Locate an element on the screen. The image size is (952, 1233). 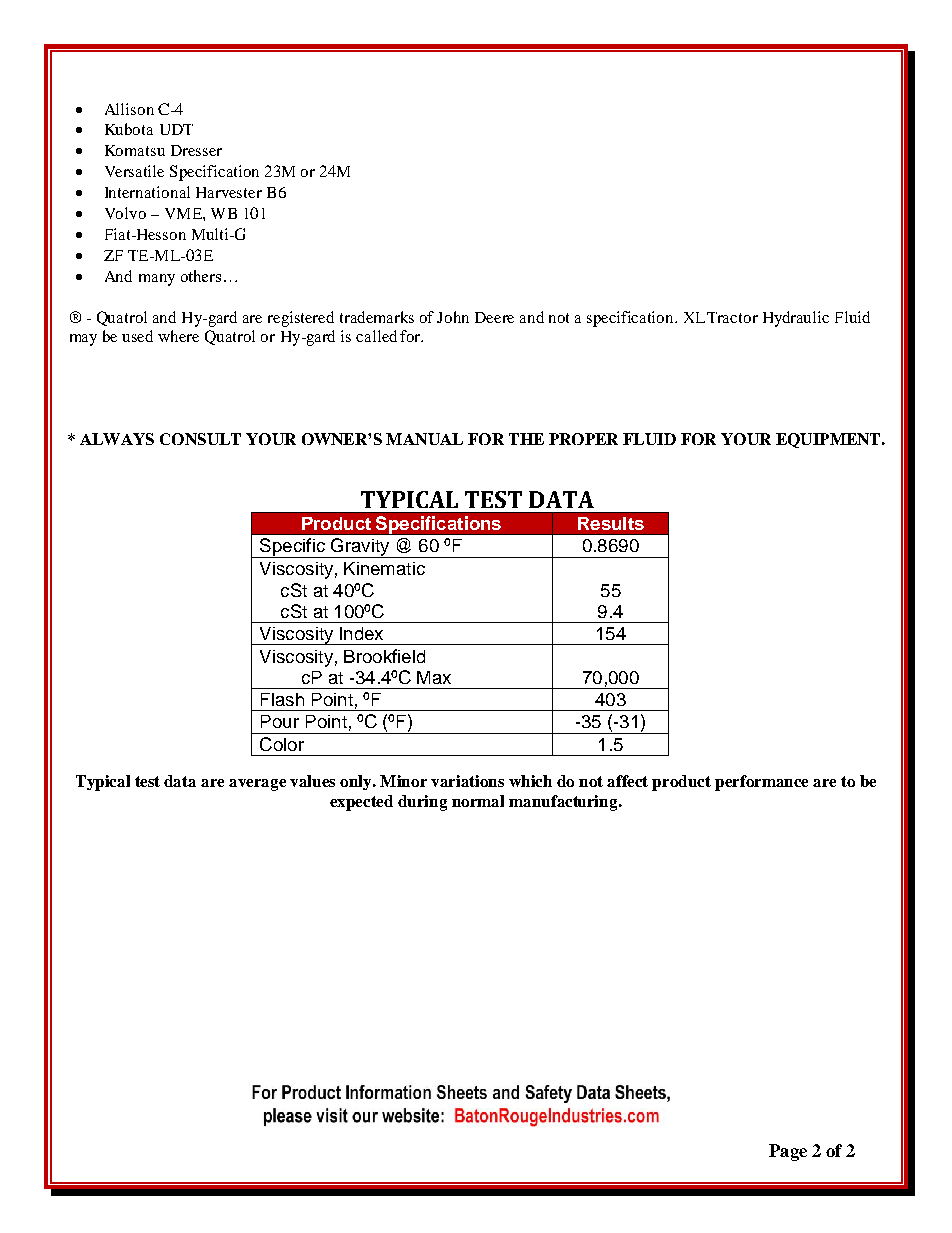
UDT is located at coordinates (176, 129).
